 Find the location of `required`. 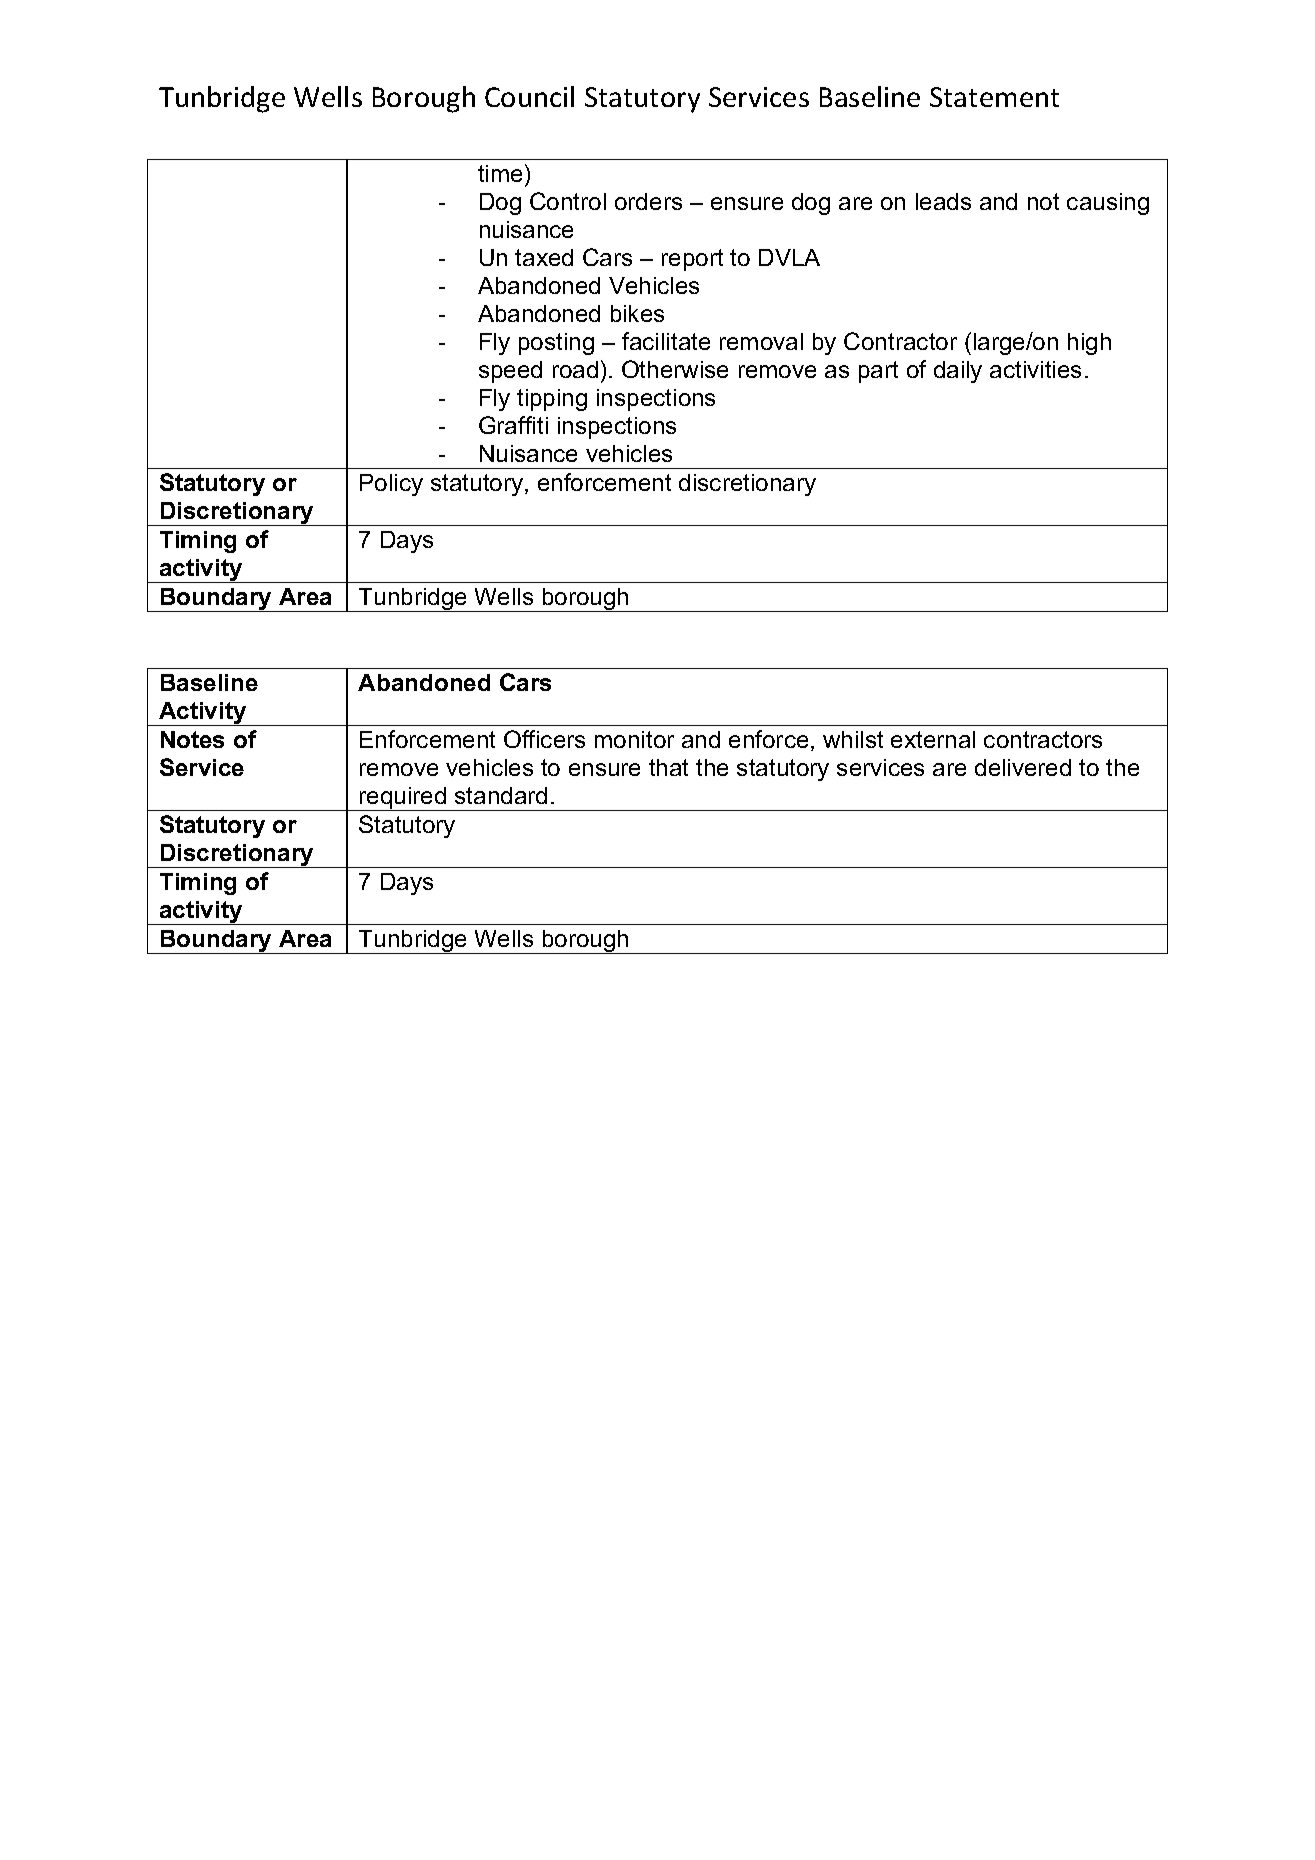

required is located at coordinates (403, 799).
